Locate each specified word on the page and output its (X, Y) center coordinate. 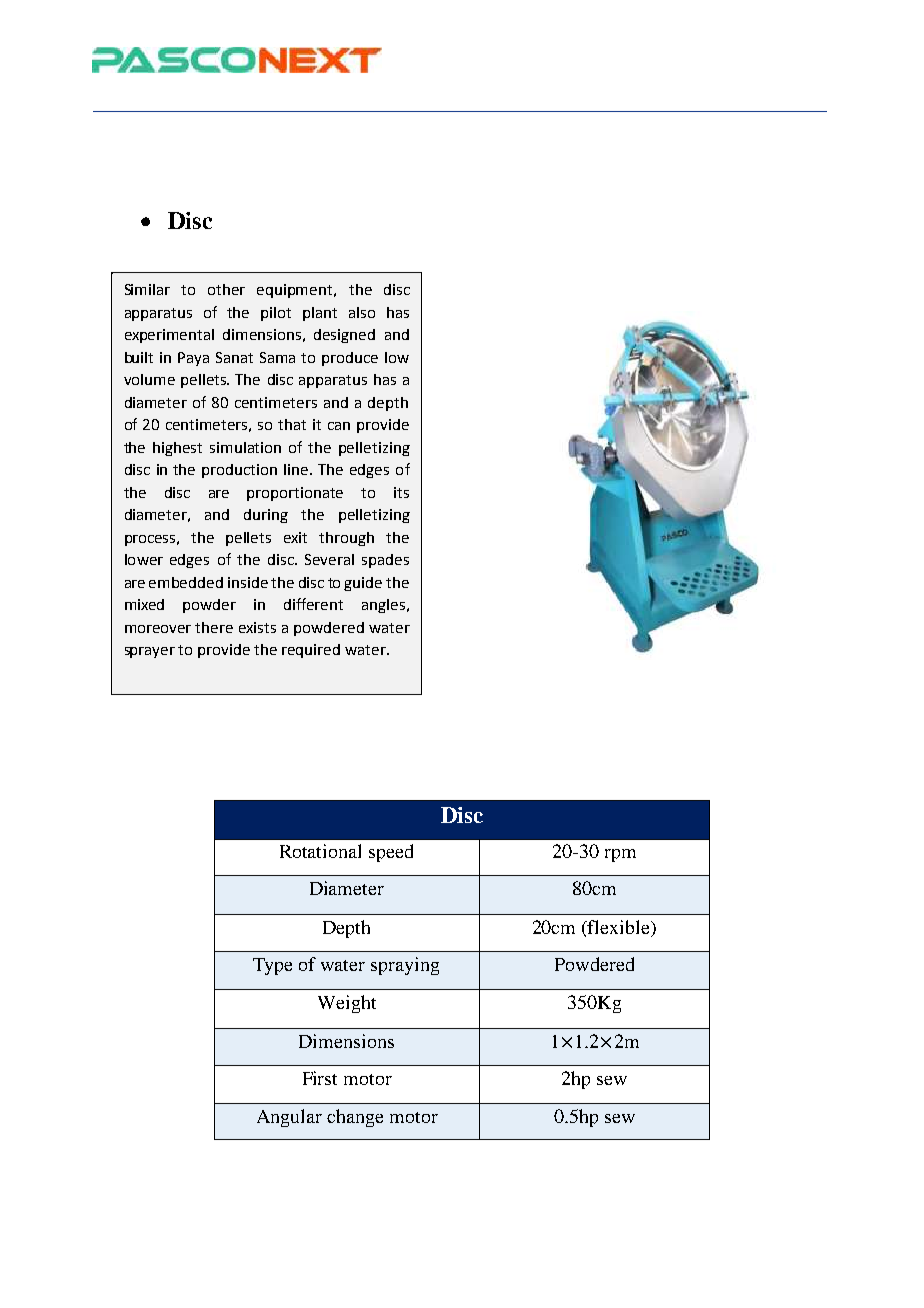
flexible (619, 927)
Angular (289, 1118)
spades (385, 561)
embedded (186, 582)
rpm (620, 855)
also (362, 312)
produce (350, 359)
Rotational (320, 851)
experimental (169, 336)
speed (391, 853)
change (355, 1118)
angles (383, 606)
